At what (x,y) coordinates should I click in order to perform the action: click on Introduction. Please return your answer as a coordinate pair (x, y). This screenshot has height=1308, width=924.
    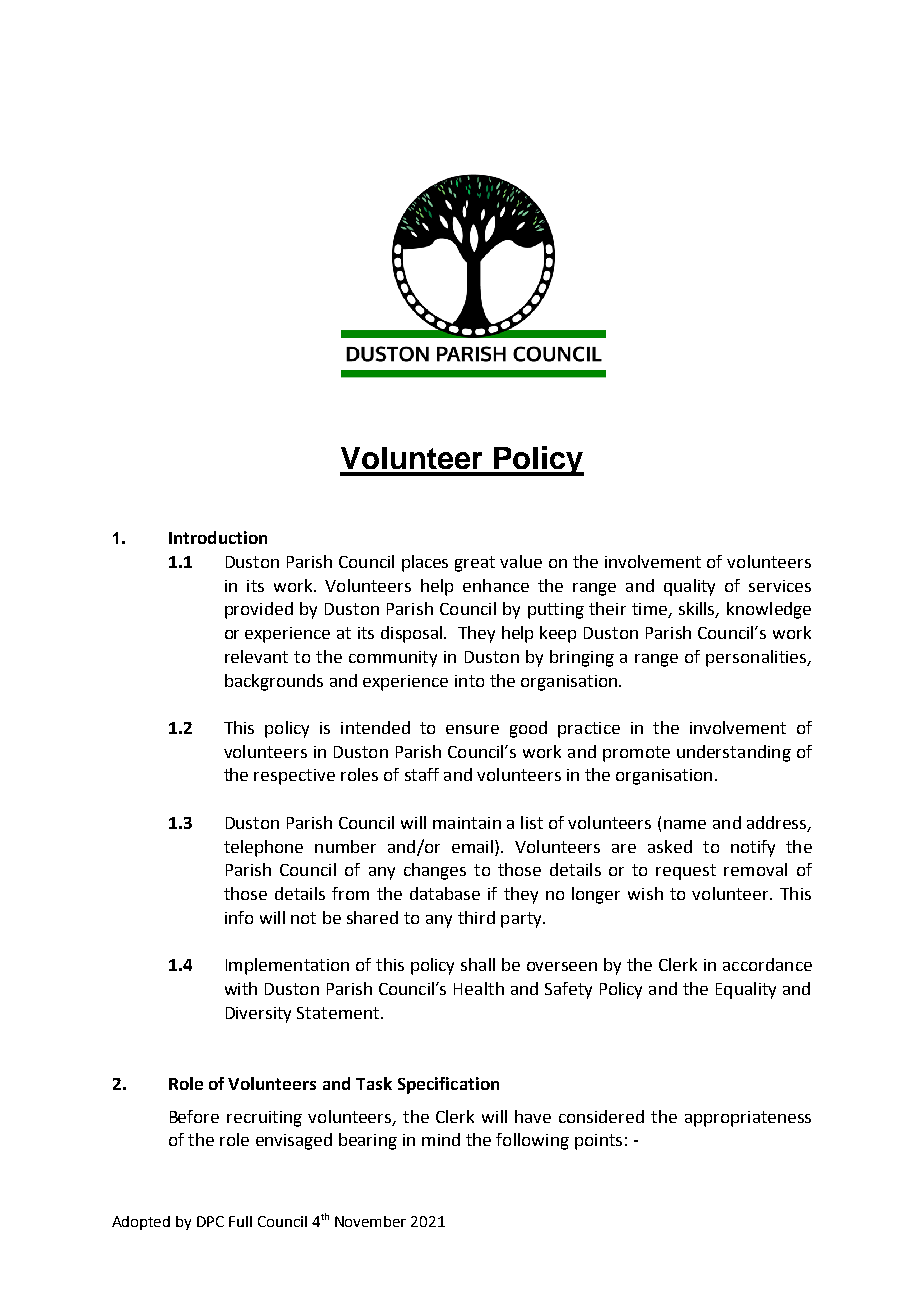
    Looking at the image, I should click on (218, 537).
